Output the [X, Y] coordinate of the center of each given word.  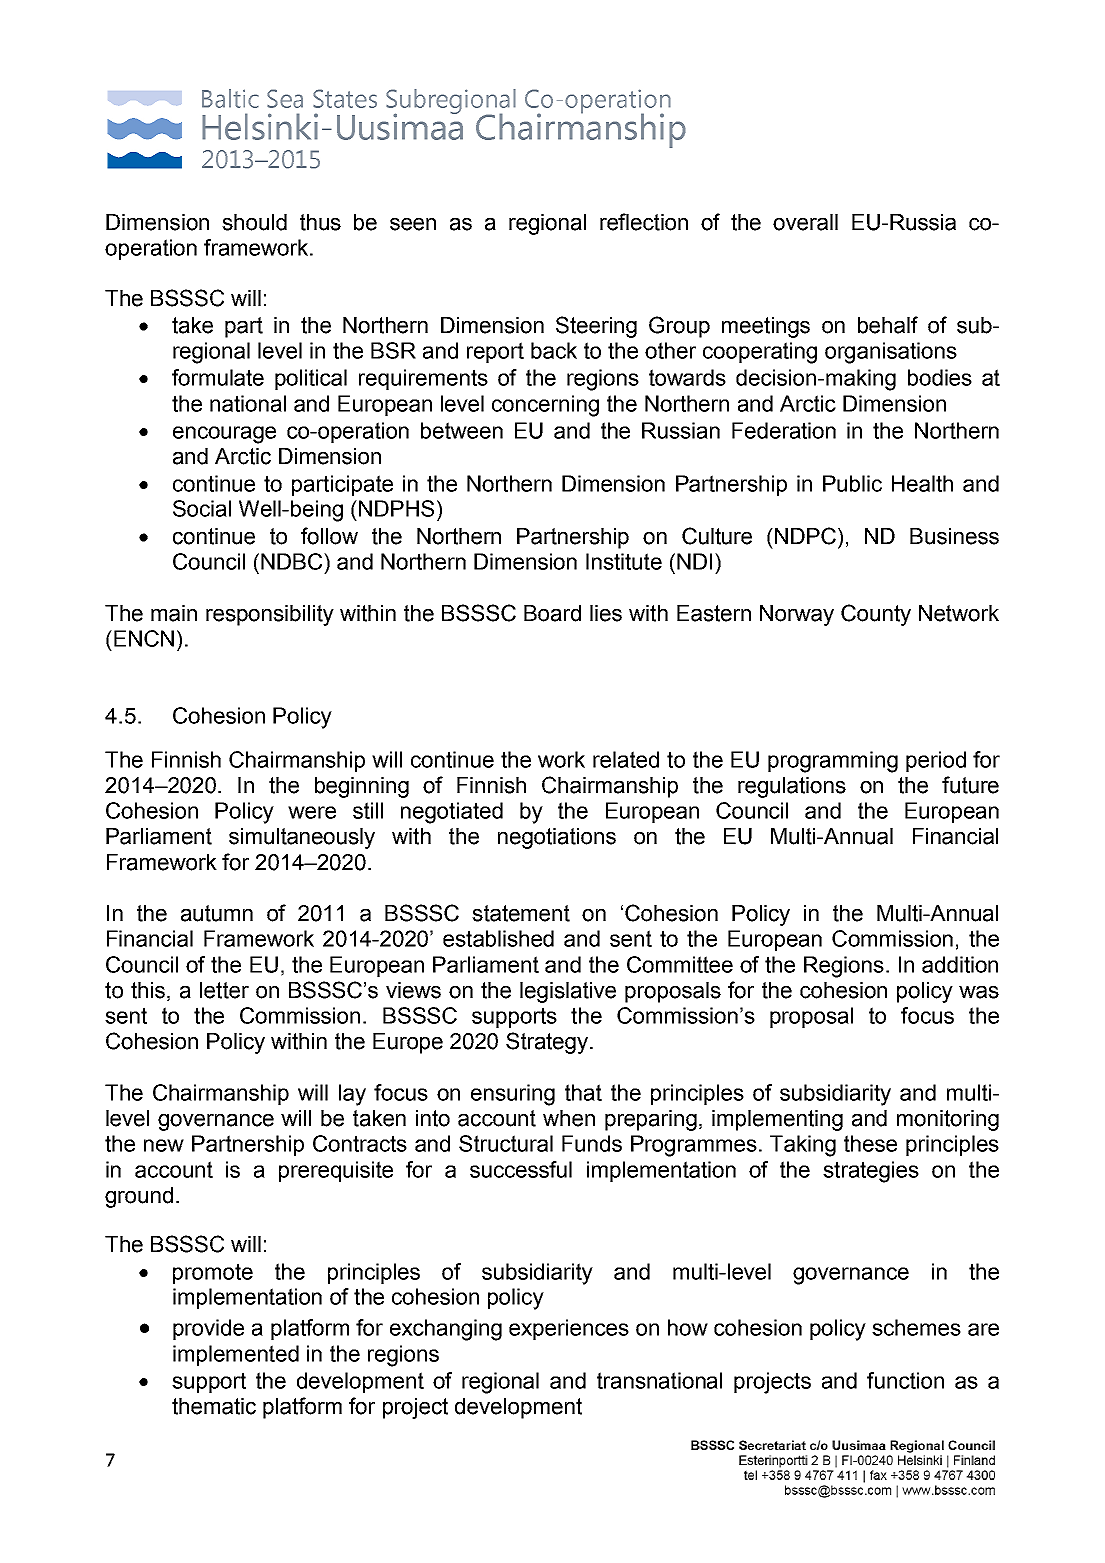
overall [805, 222]
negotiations [557, 838]
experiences [569, 1329]
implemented [236, 1355]
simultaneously [302, 838]
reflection [644, 222]
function [905, 1380]
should [254, 222]
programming [833, 762]
